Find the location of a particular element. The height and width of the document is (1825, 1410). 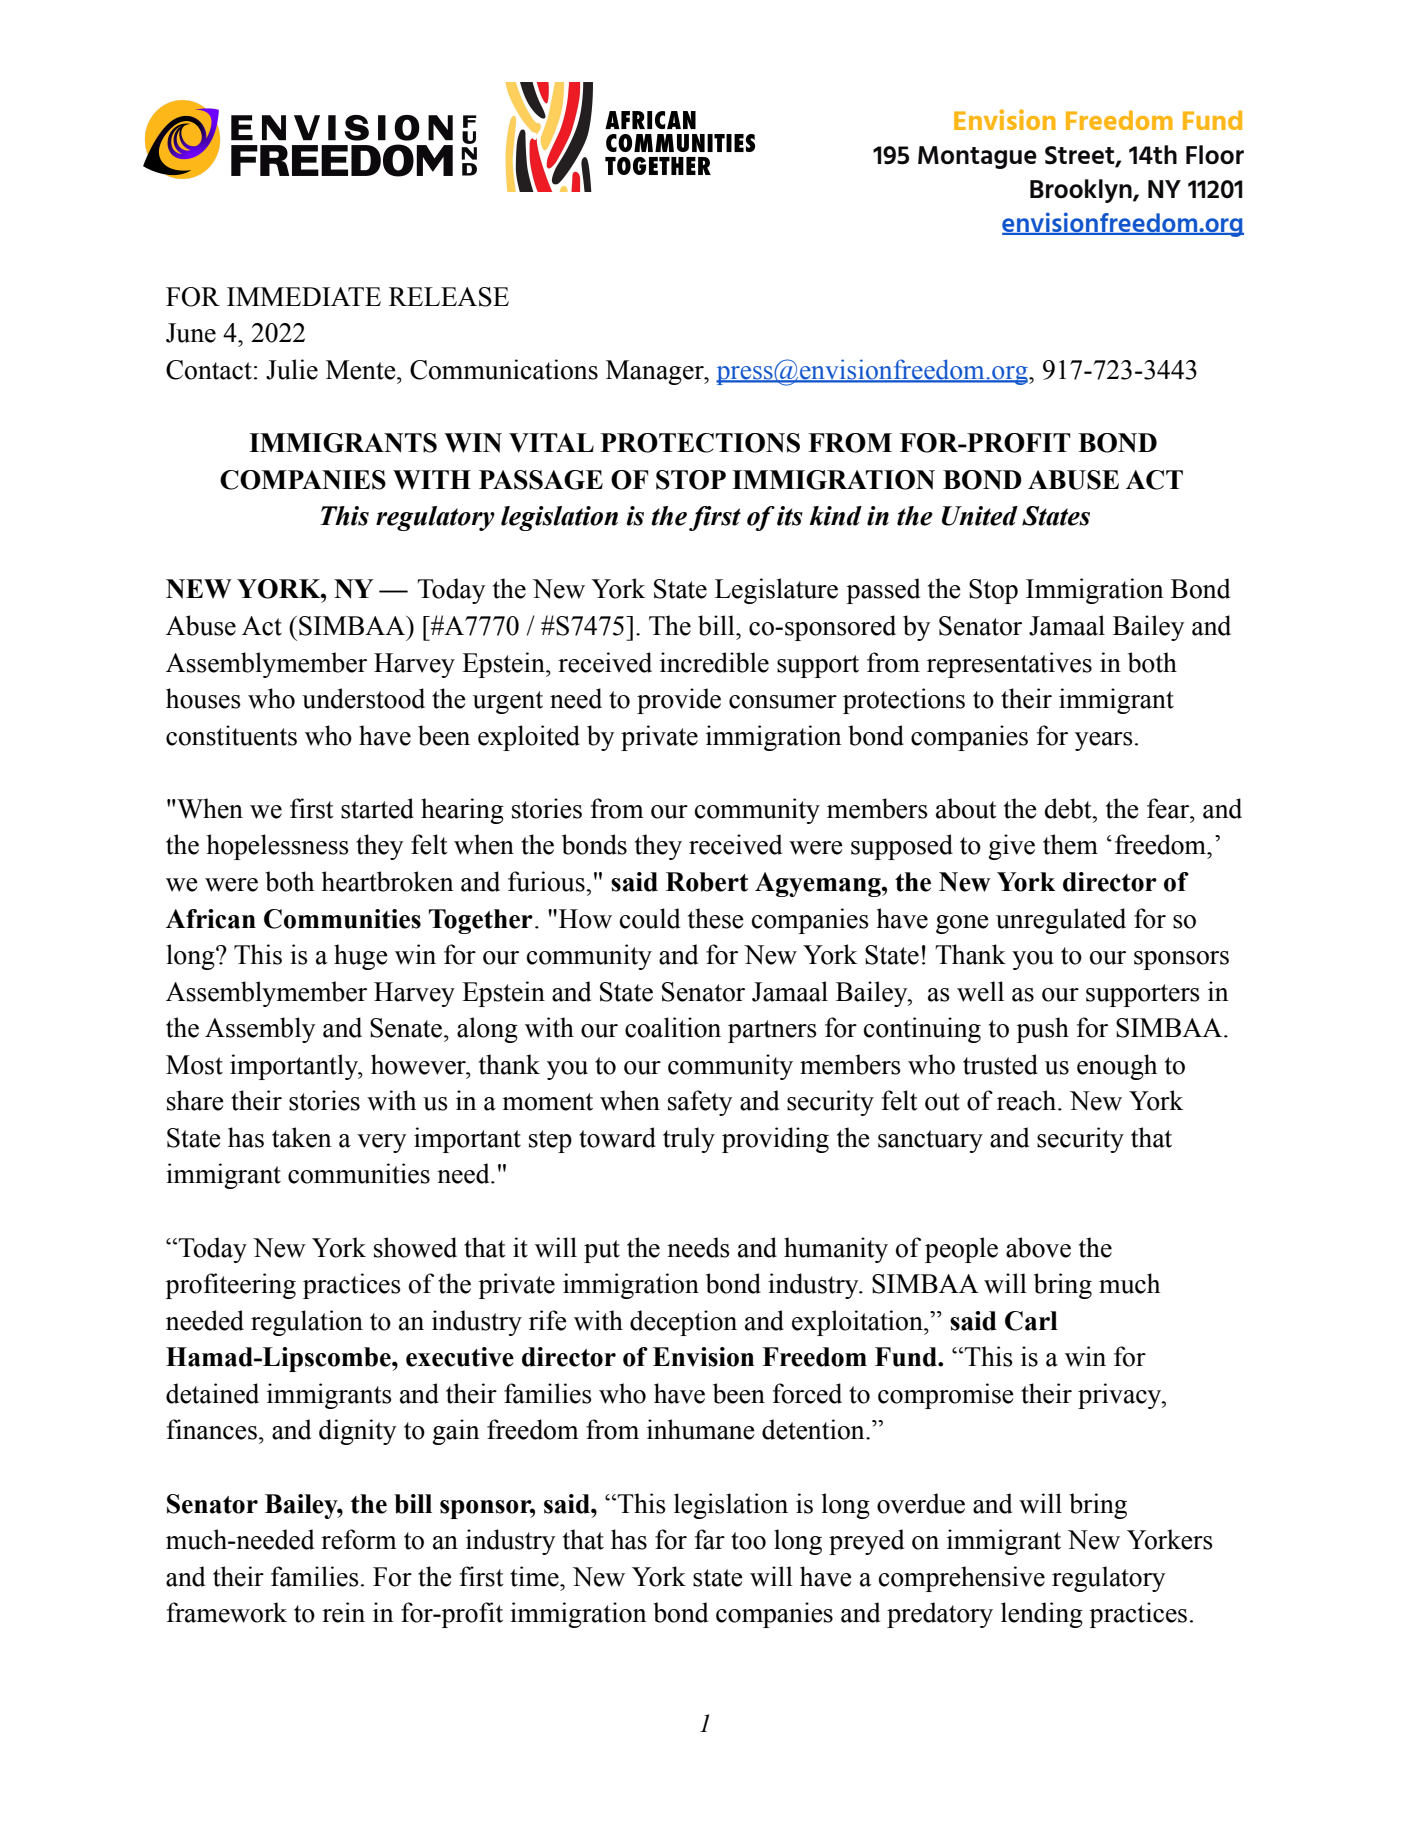

lending is located at coordinates (1042, 1615).
